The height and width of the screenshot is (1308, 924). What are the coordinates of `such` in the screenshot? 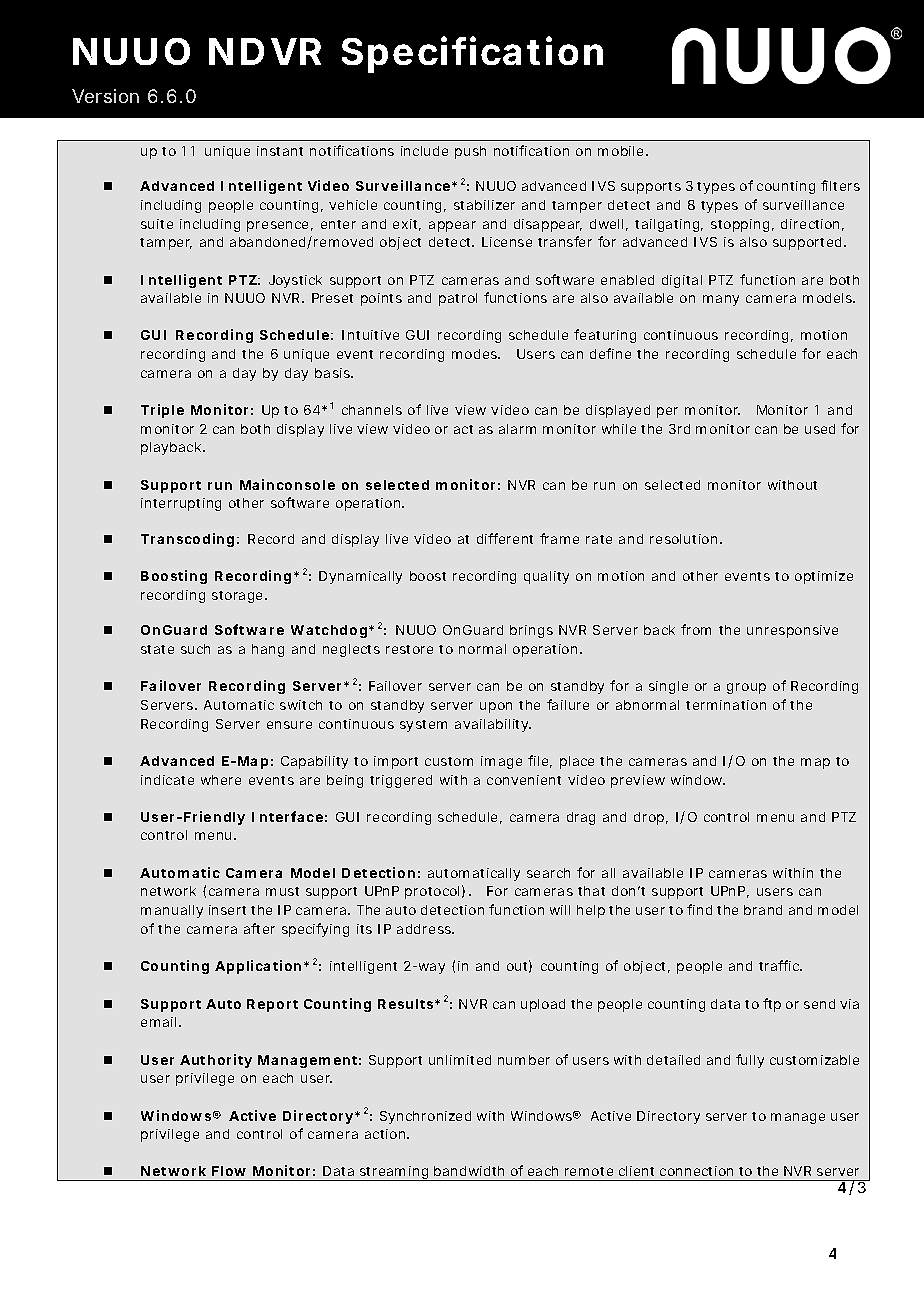 It's located at (195, 649).
